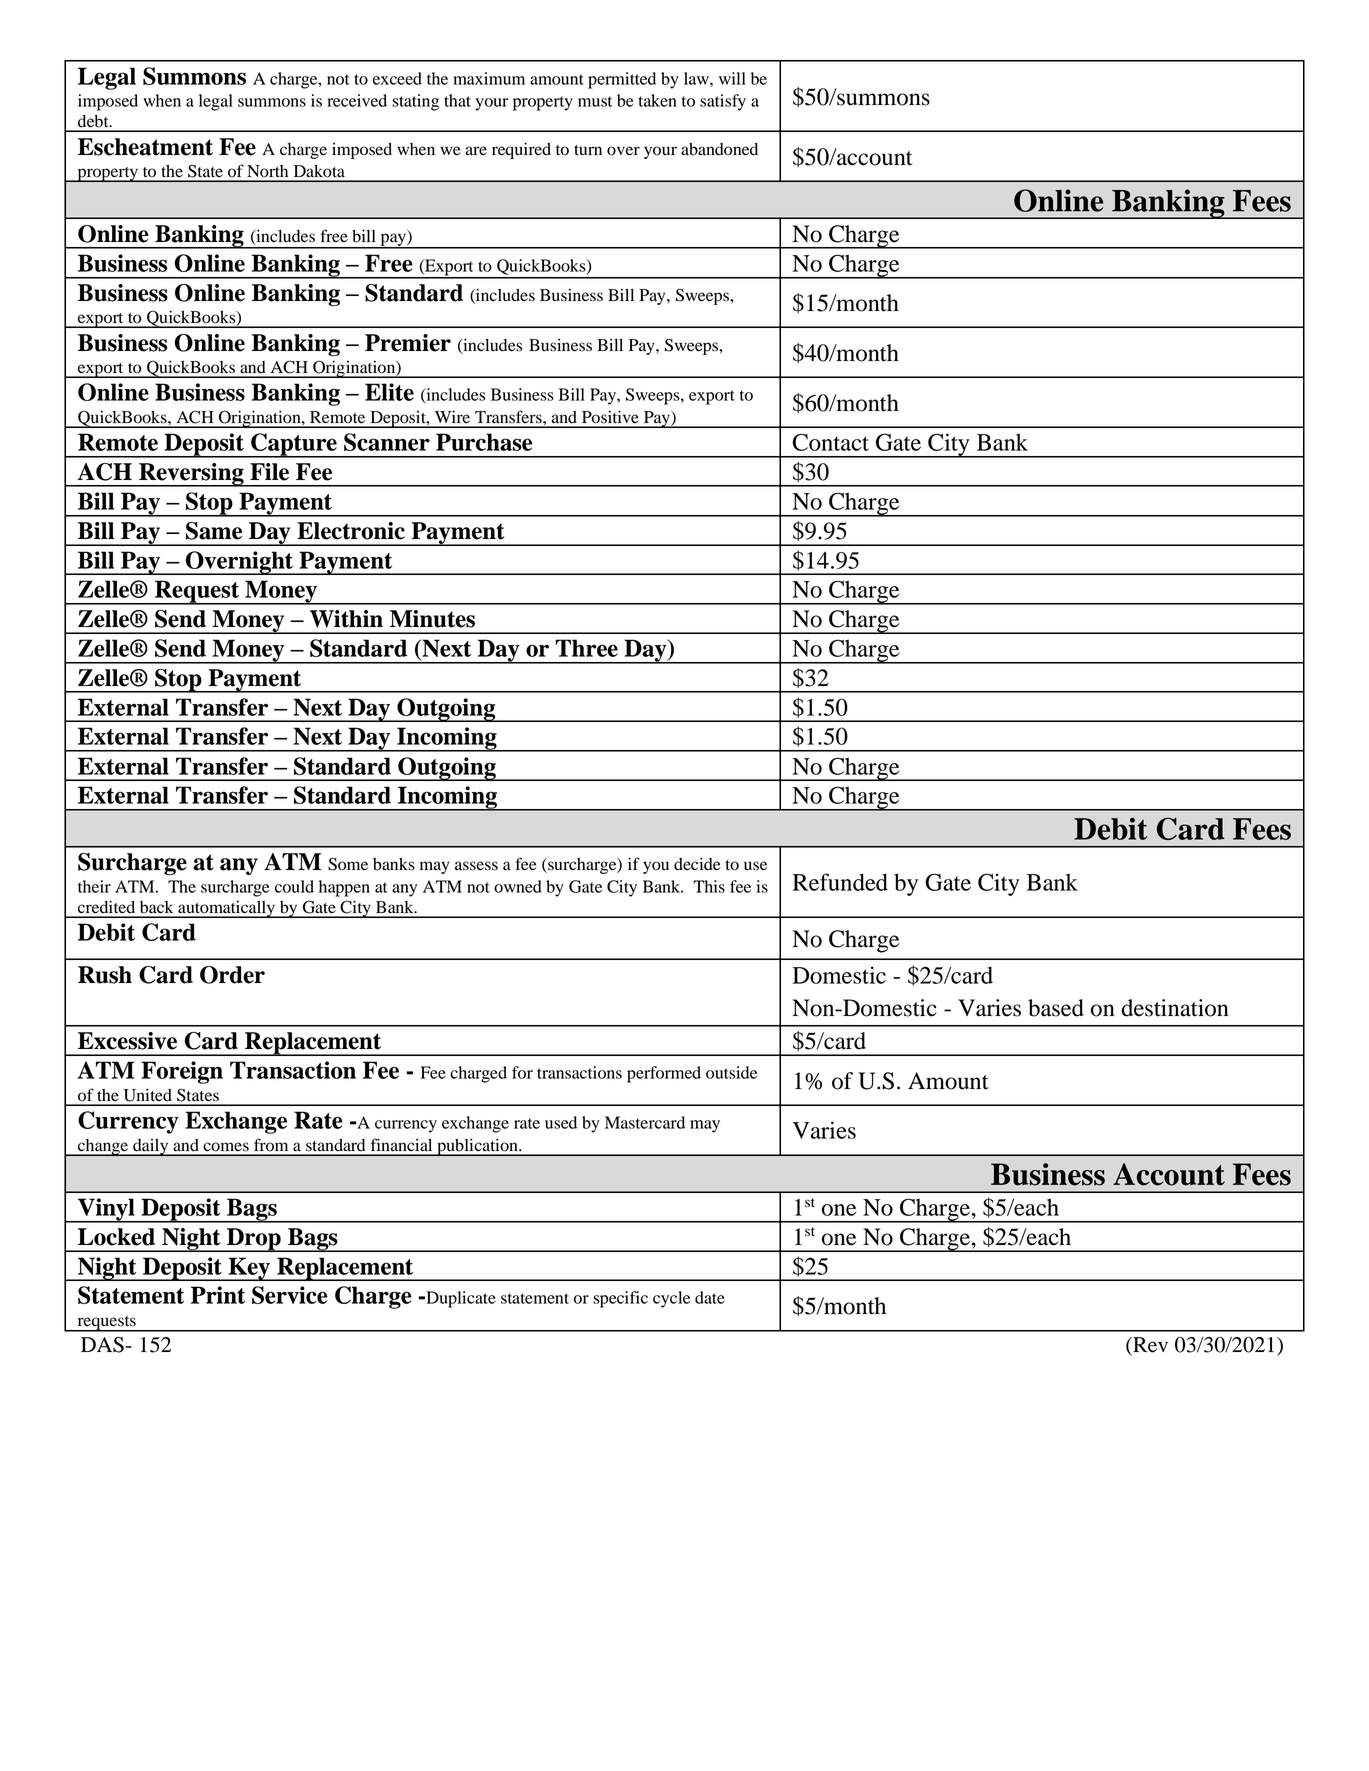  What do you see at coordinates (346, 619) in the image?
I see `Within` at bounding box center [346, 619].
